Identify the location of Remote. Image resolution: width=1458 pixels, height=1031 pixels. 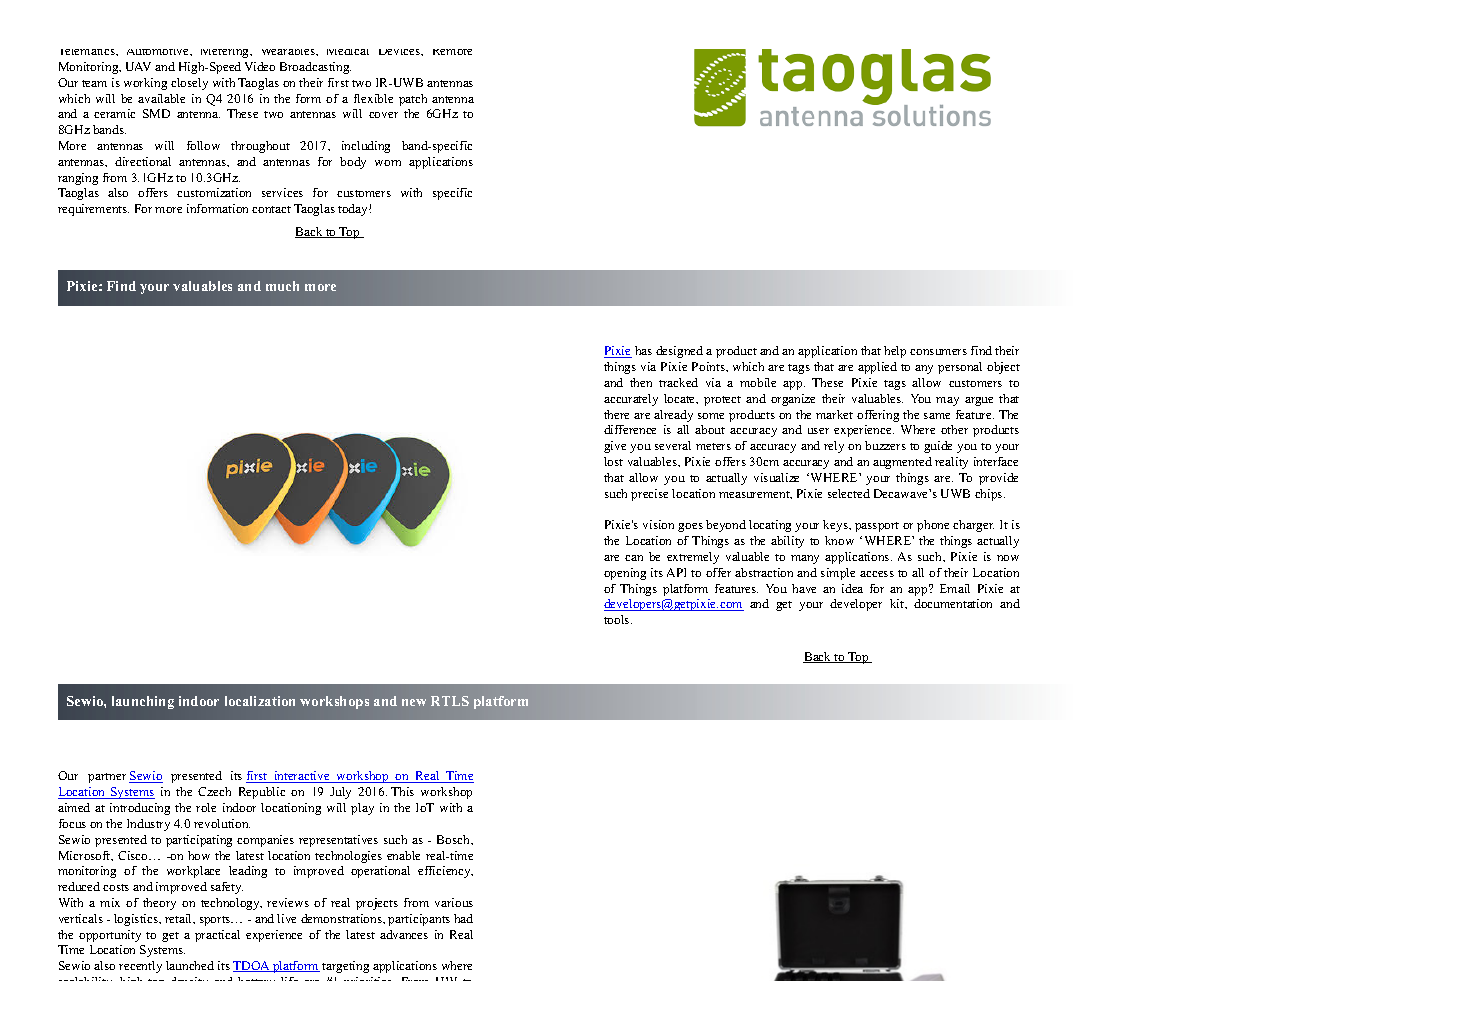
(452, 52).
